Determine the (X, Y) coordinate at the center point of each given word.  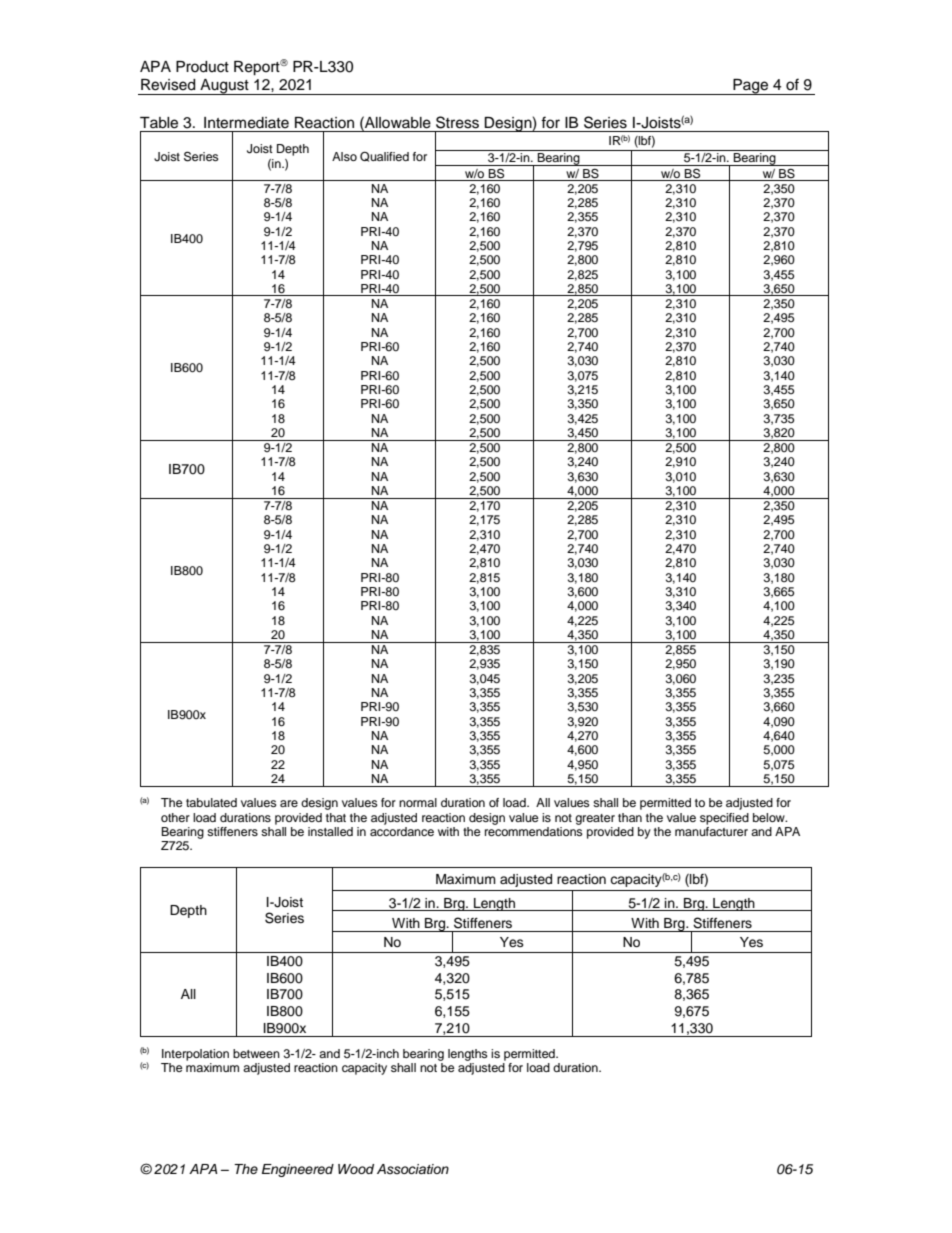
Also (344, 156)
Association (413, 1169)
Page (751, 87)
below (770, 817)
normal (418, 802)
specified (724, 819)
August (224, 87)
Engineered (298, 1170)
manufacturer (711, 831)
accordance (402, 831)
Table (159, 123)
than (630, 817)
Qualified (384, 156)
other (175, 817)
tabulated (211, 802)
